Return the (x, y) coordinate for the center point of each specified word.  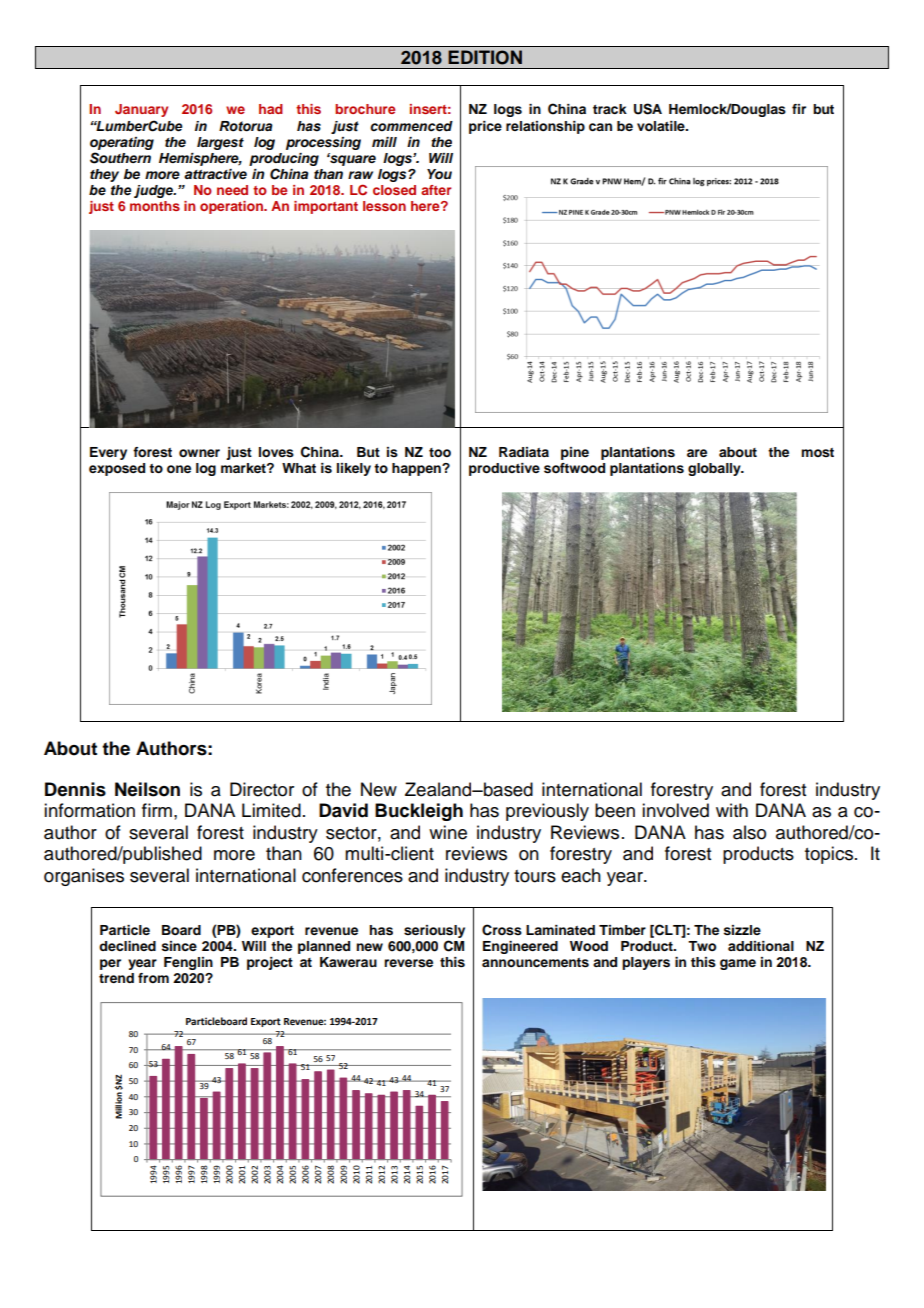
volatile (662, 126)
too (440, 452)
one (179, 469)
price (485, 127)
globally (715, 469)
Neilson (147, 789)
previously (547, 812)
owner (199, 453)
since (179, 946)
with (732, 810)
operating (122, 143)
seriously (434, 931)
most (817, 452)
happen (417, 469)
